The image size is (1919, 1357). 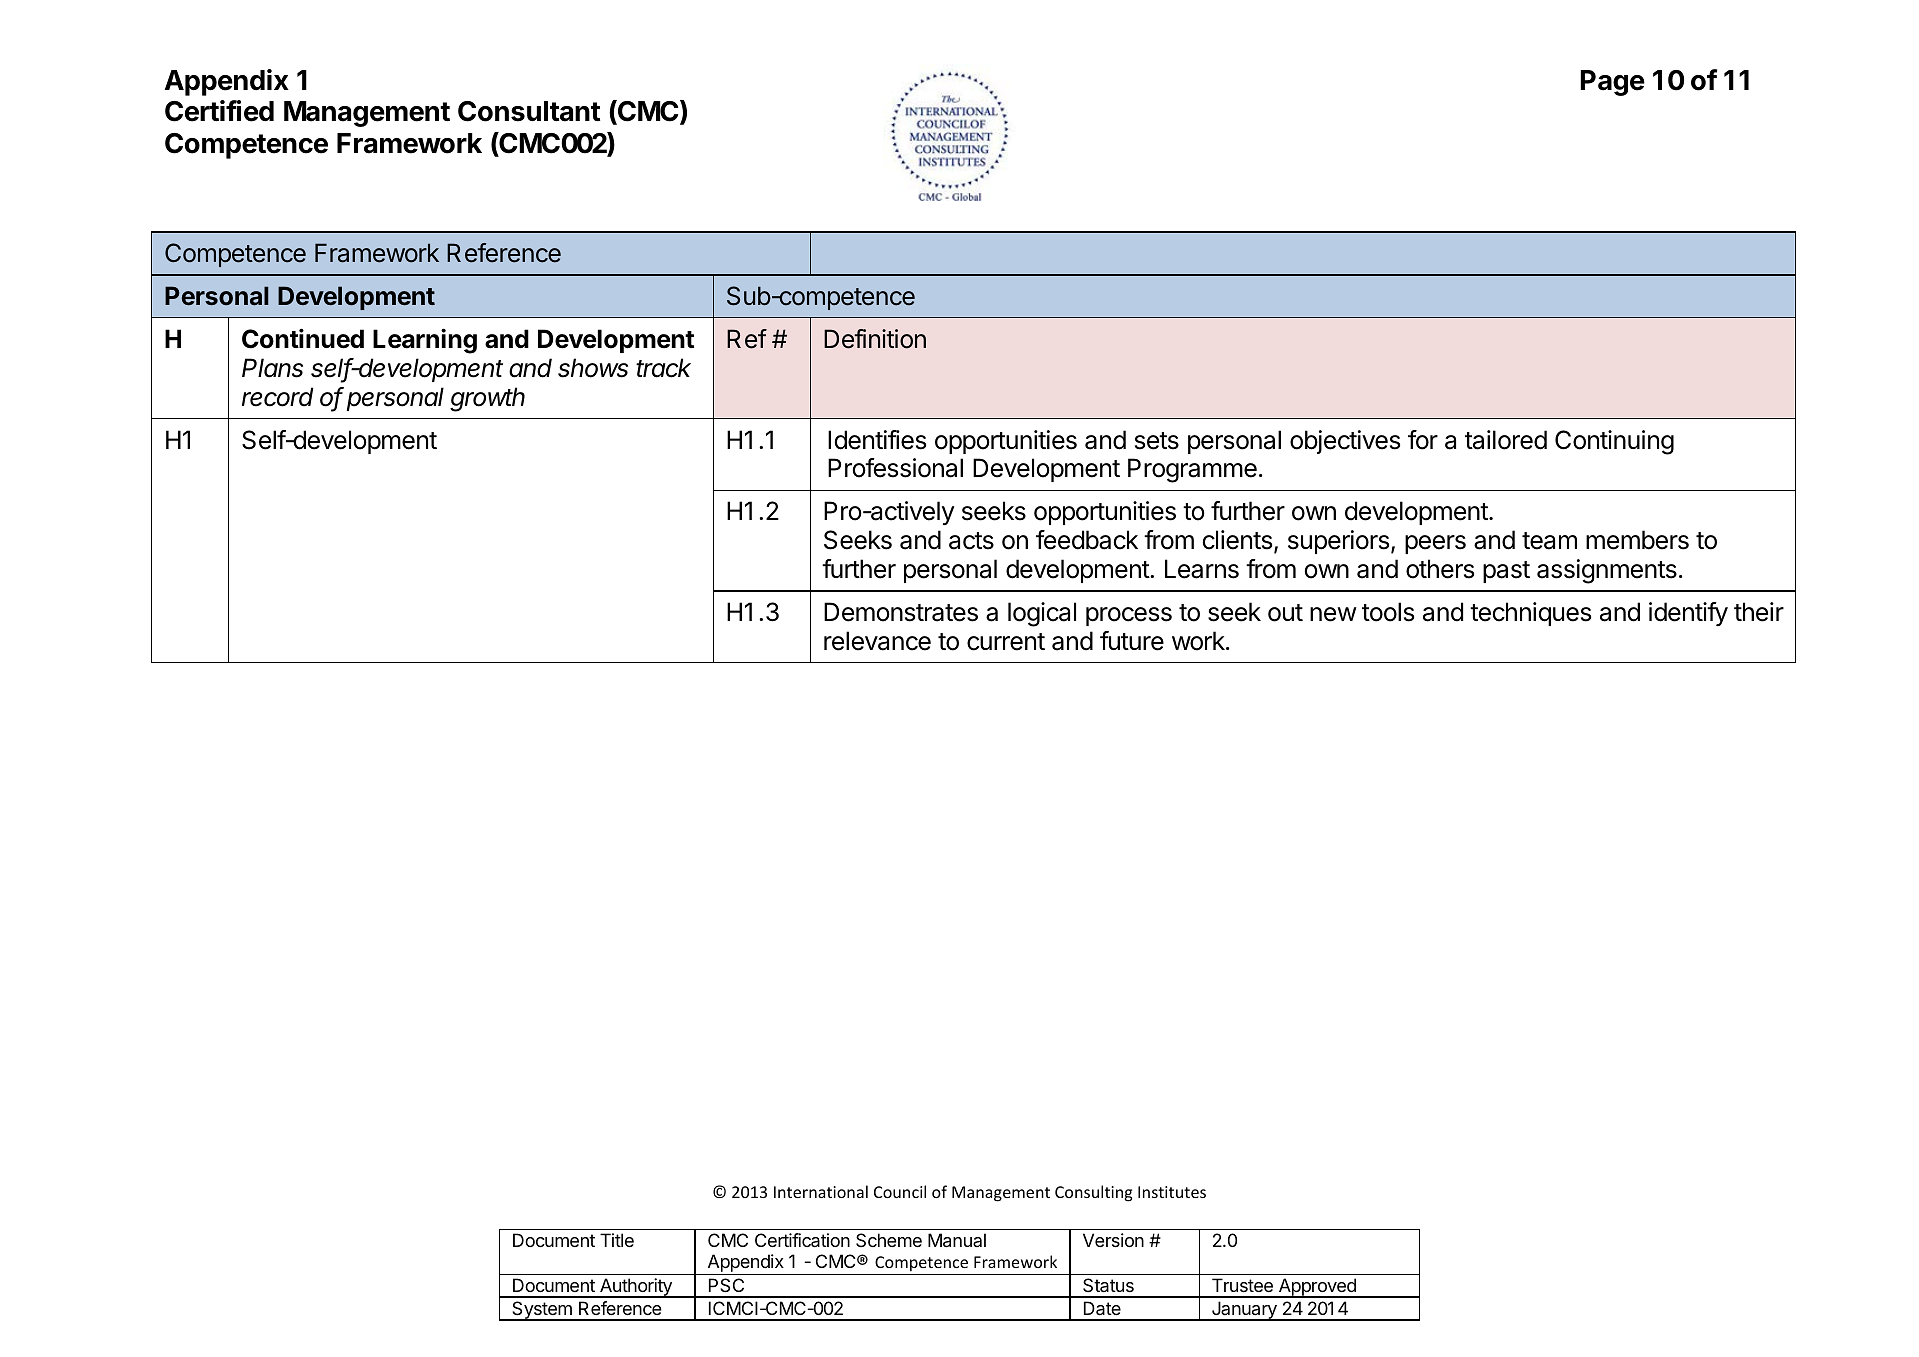 What do you see at coordinates (1612, 83) in the screenshot?
I see `Page` at bounding box center [1612, 83].
